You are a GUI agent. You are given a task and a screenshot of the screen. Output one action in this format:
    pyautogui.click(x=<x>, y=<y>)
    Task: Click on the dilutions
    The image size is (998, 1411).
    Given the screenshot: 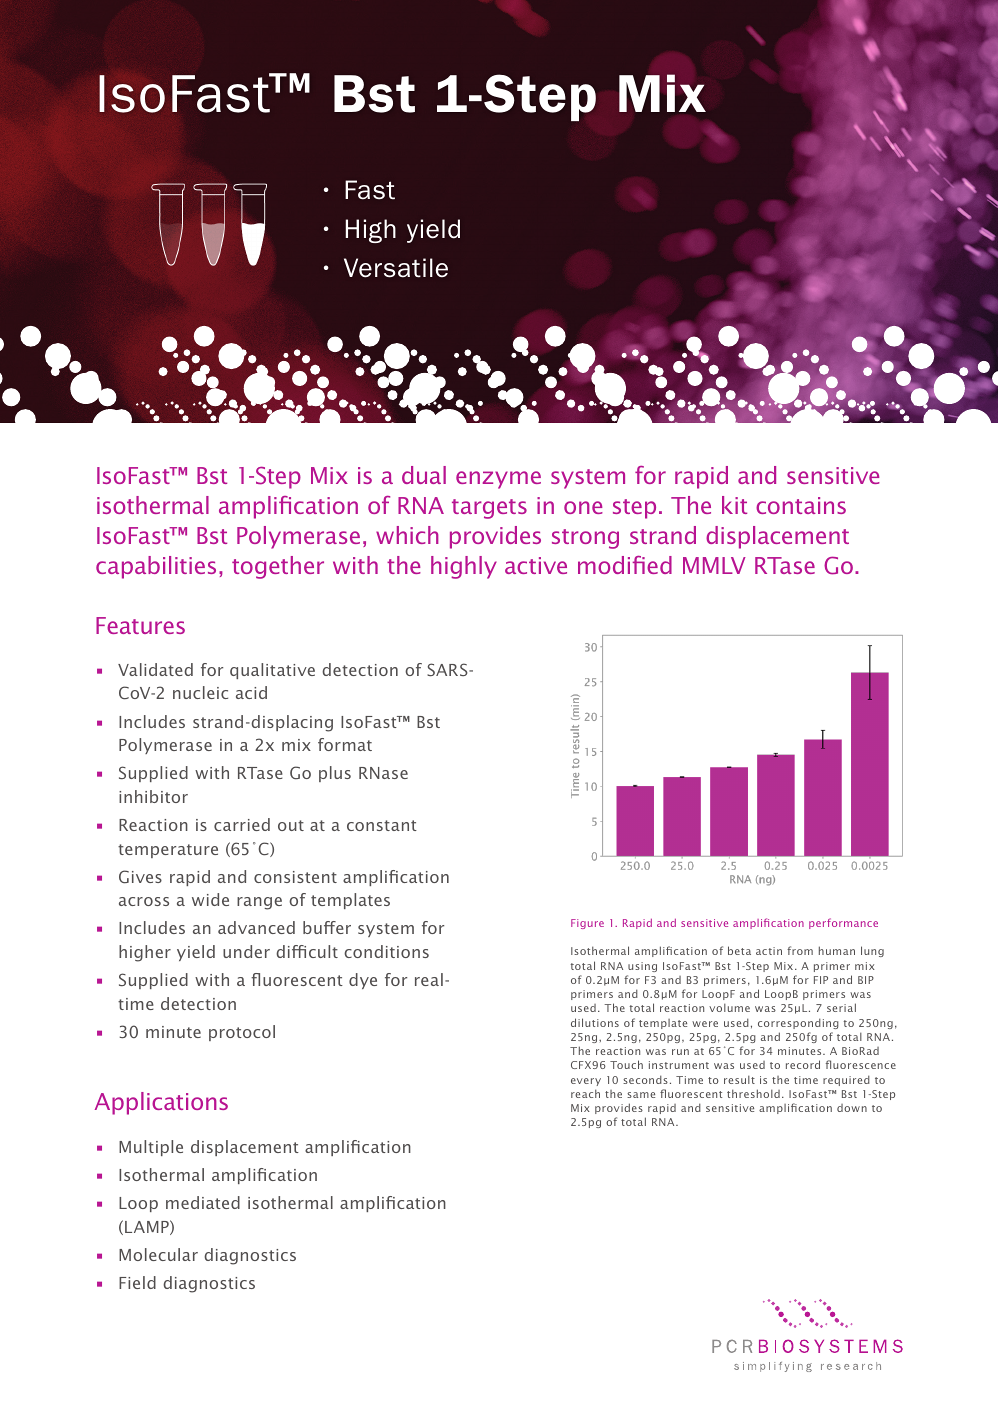 What is the action you would take?
    pyautogui.click(x=595, y=1022)
